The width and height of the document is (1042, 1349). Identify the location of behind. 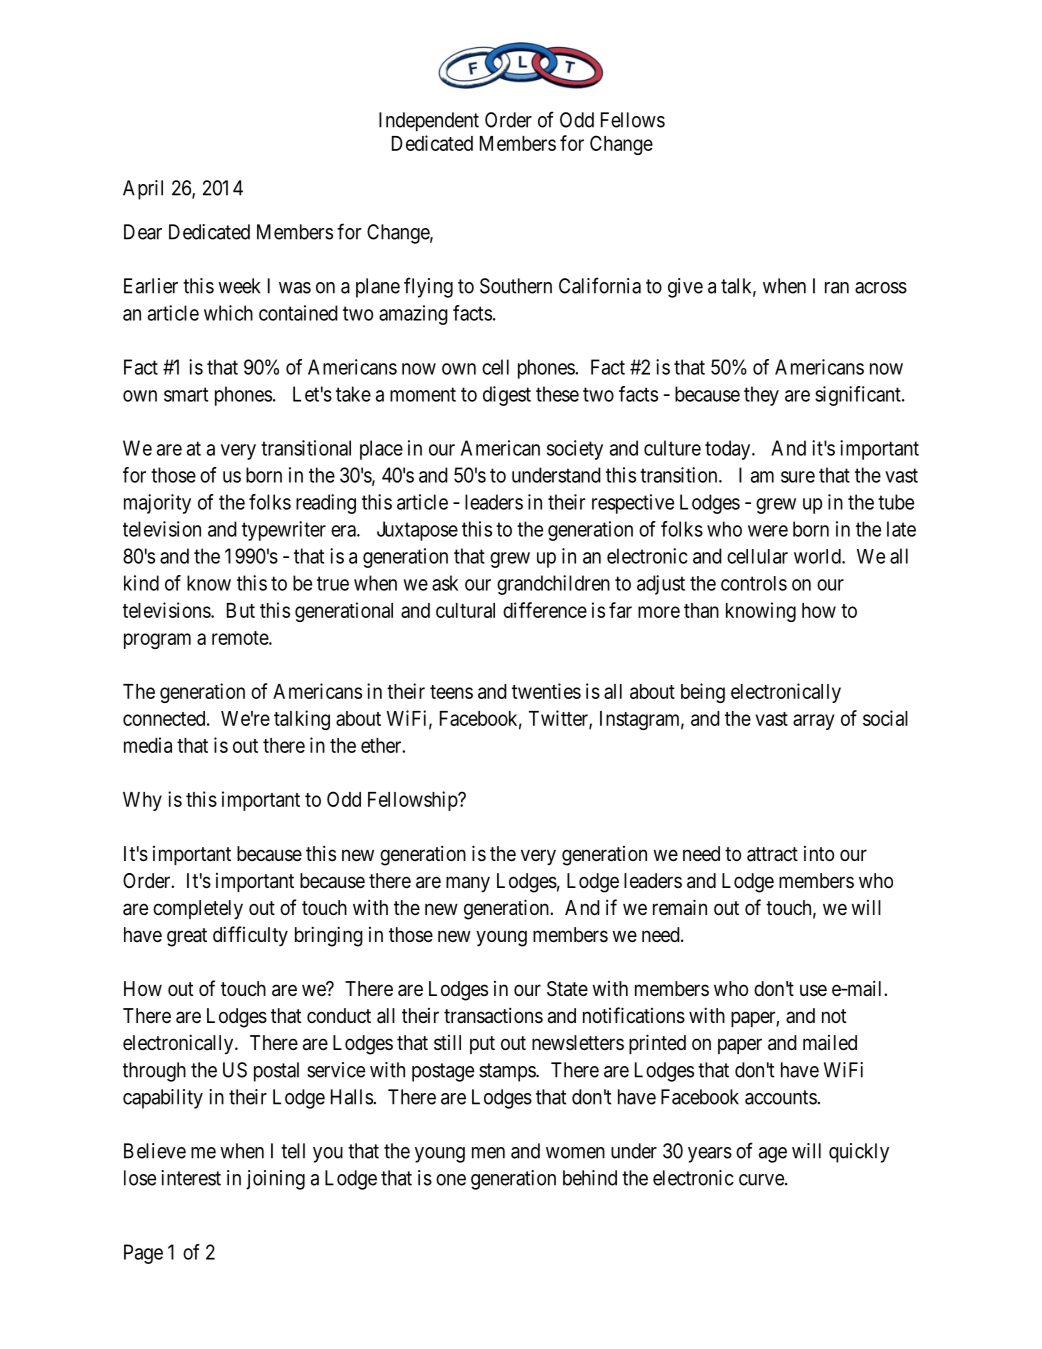
(590, 1178).
